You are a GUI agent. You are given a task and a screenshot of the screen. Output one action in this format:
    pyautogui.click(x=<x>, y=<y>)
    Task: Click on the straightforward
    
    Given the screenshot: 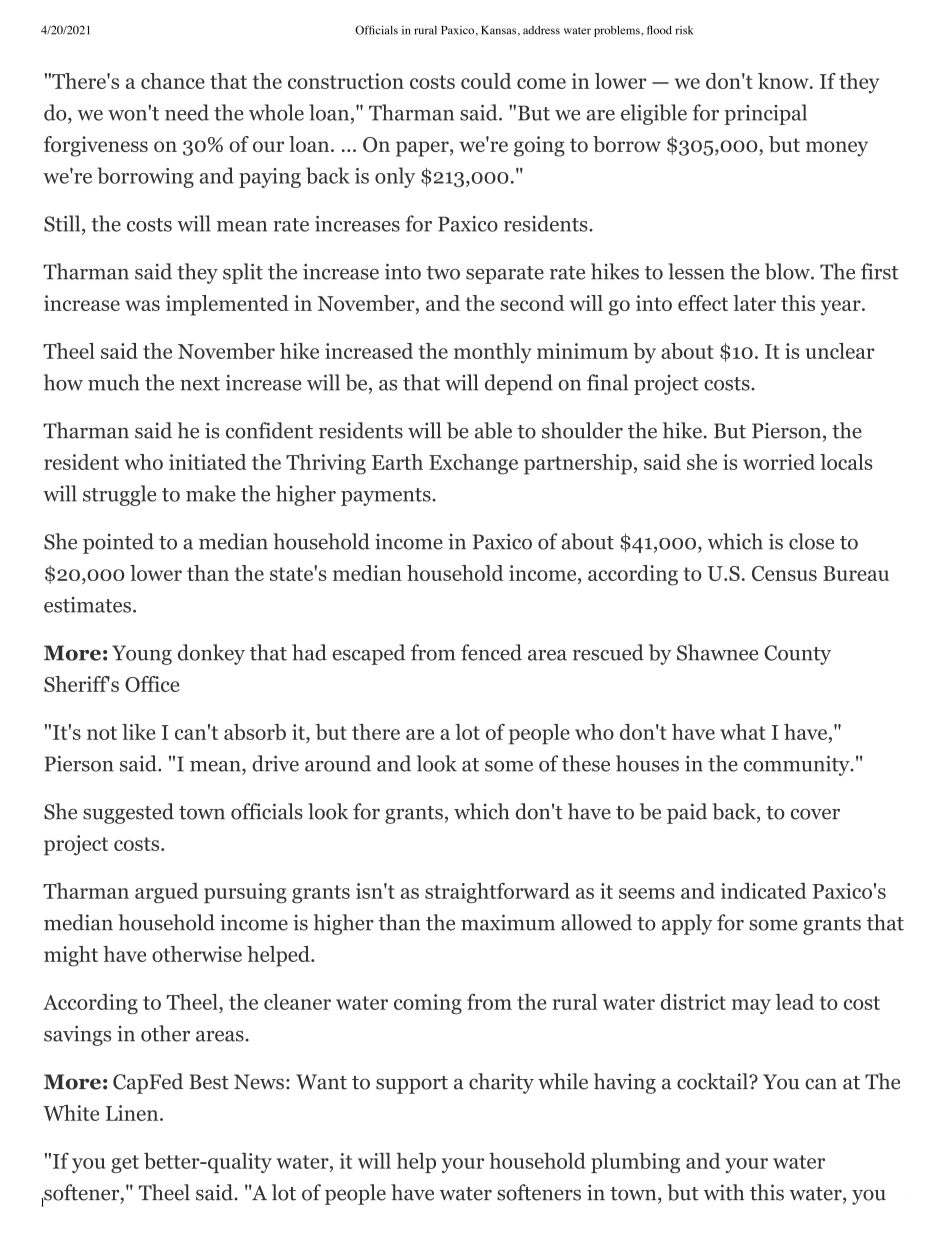 What is the action you would take?
    pyautogui.click(x=497, y=893)
